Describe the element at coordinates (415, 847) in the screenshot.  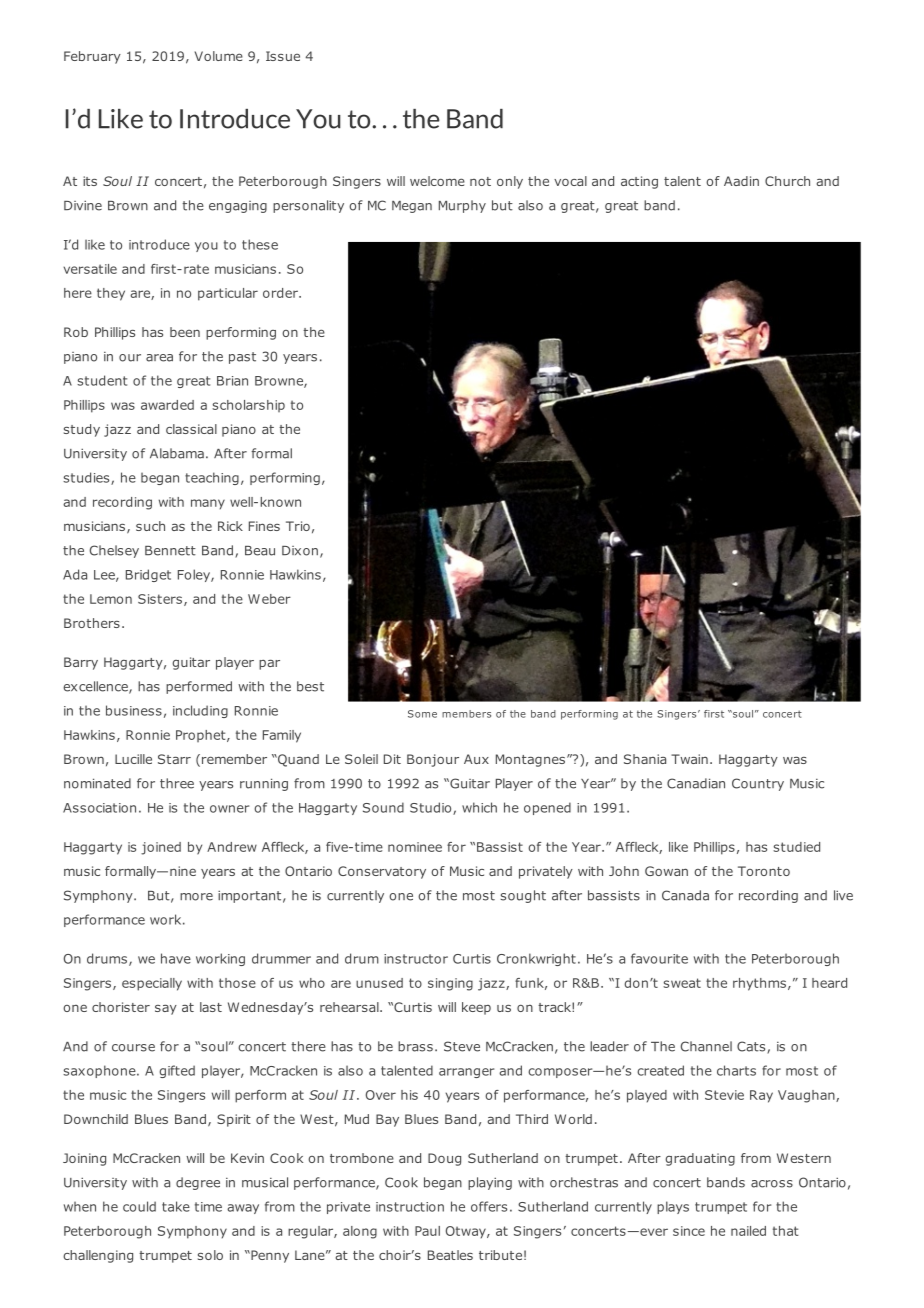
I see `nominee` at that location.
